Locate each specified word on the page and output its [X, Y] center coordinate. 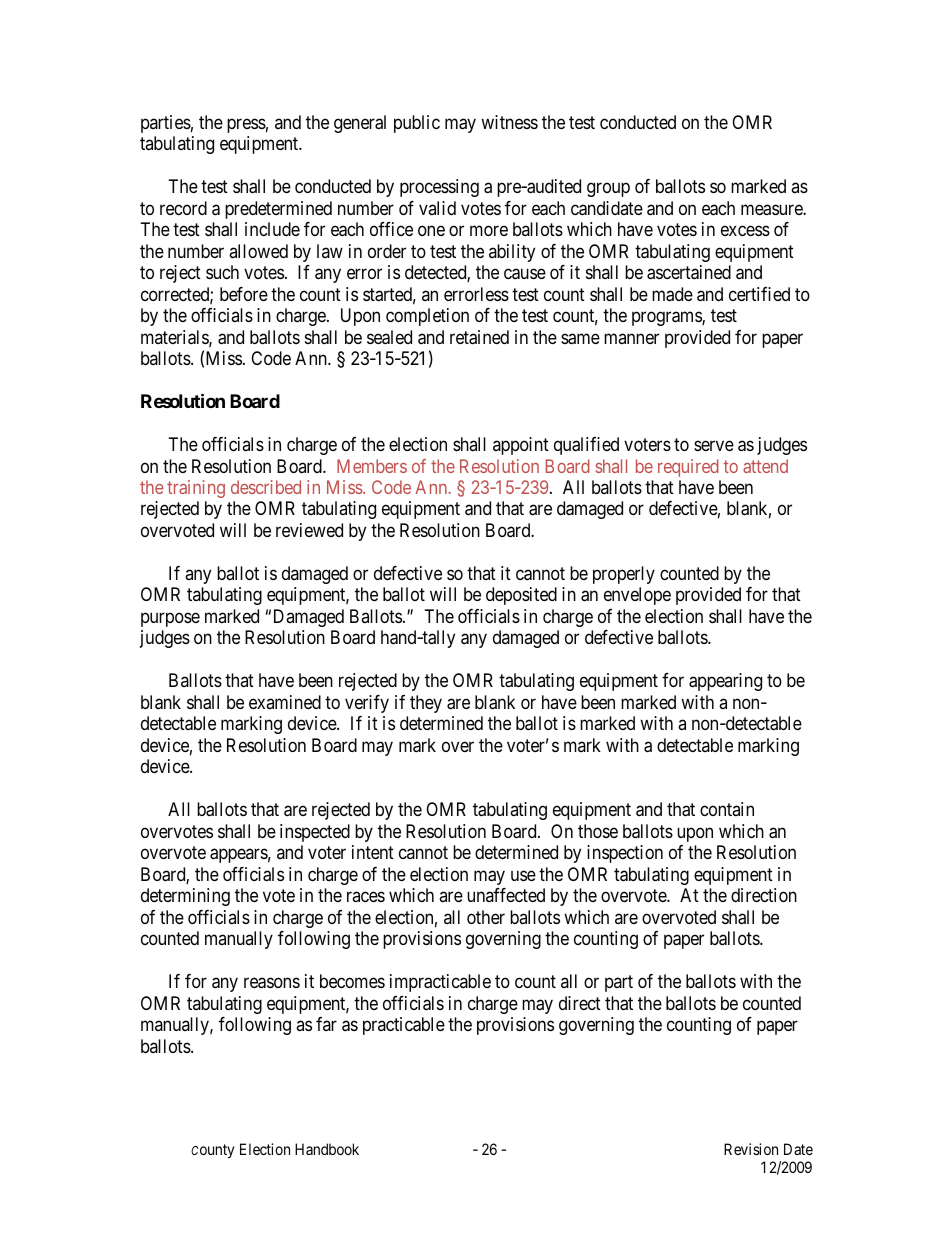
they [426, 704]
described [266, 487]
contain [727, 809]
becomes [352, 981]
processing [439, 188]
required [688, 468]
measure [772, 210]
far [326, 1024]
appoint [521, 446]
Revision [751, 1149]
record [183, 208]
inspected [315, 833]
